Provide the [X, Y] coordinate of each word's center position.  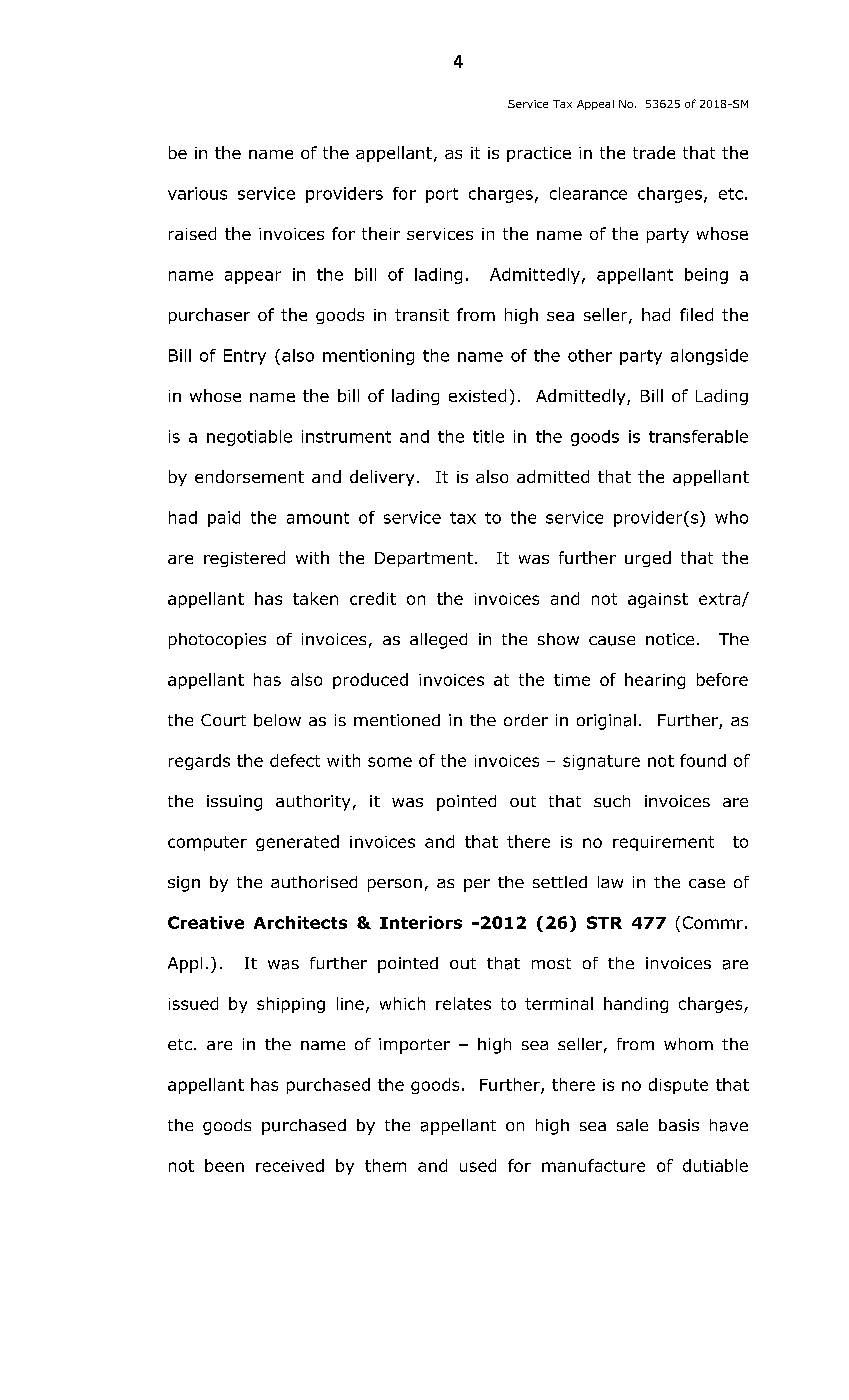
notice [670, 639]
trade [654, 152]
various [197, 193]
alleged [438, 641]
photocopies [217, 641]
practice [539, 154]
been [224, 1165]
